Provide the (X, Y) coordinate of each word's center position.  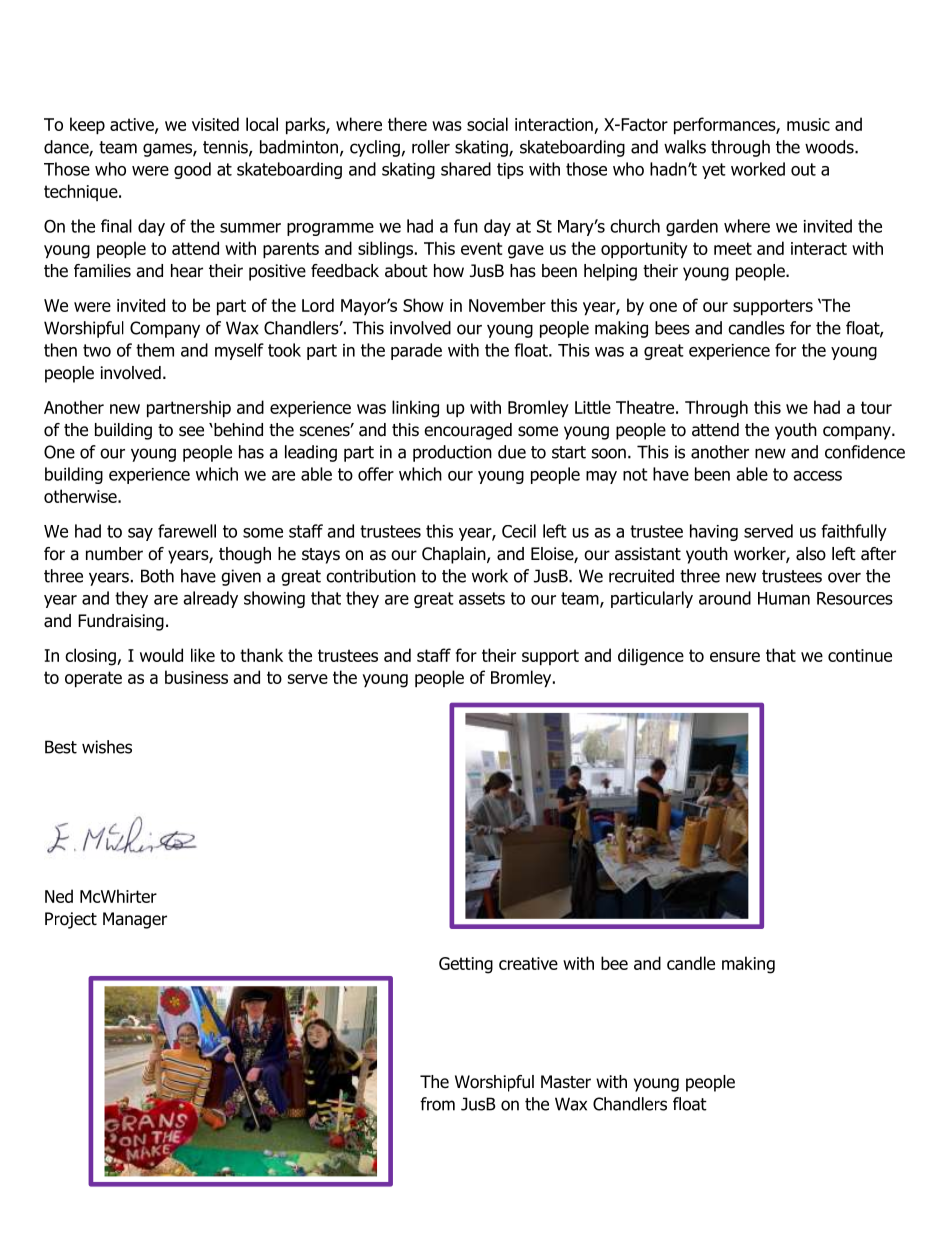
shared (466, 169)
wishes (107, 747)
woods (830, 147)
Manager (135, 920)
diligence (651, 657)
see (191, 431)
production (452, 453)
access (817, 476)
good (192, 170)
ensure (735, 657)
